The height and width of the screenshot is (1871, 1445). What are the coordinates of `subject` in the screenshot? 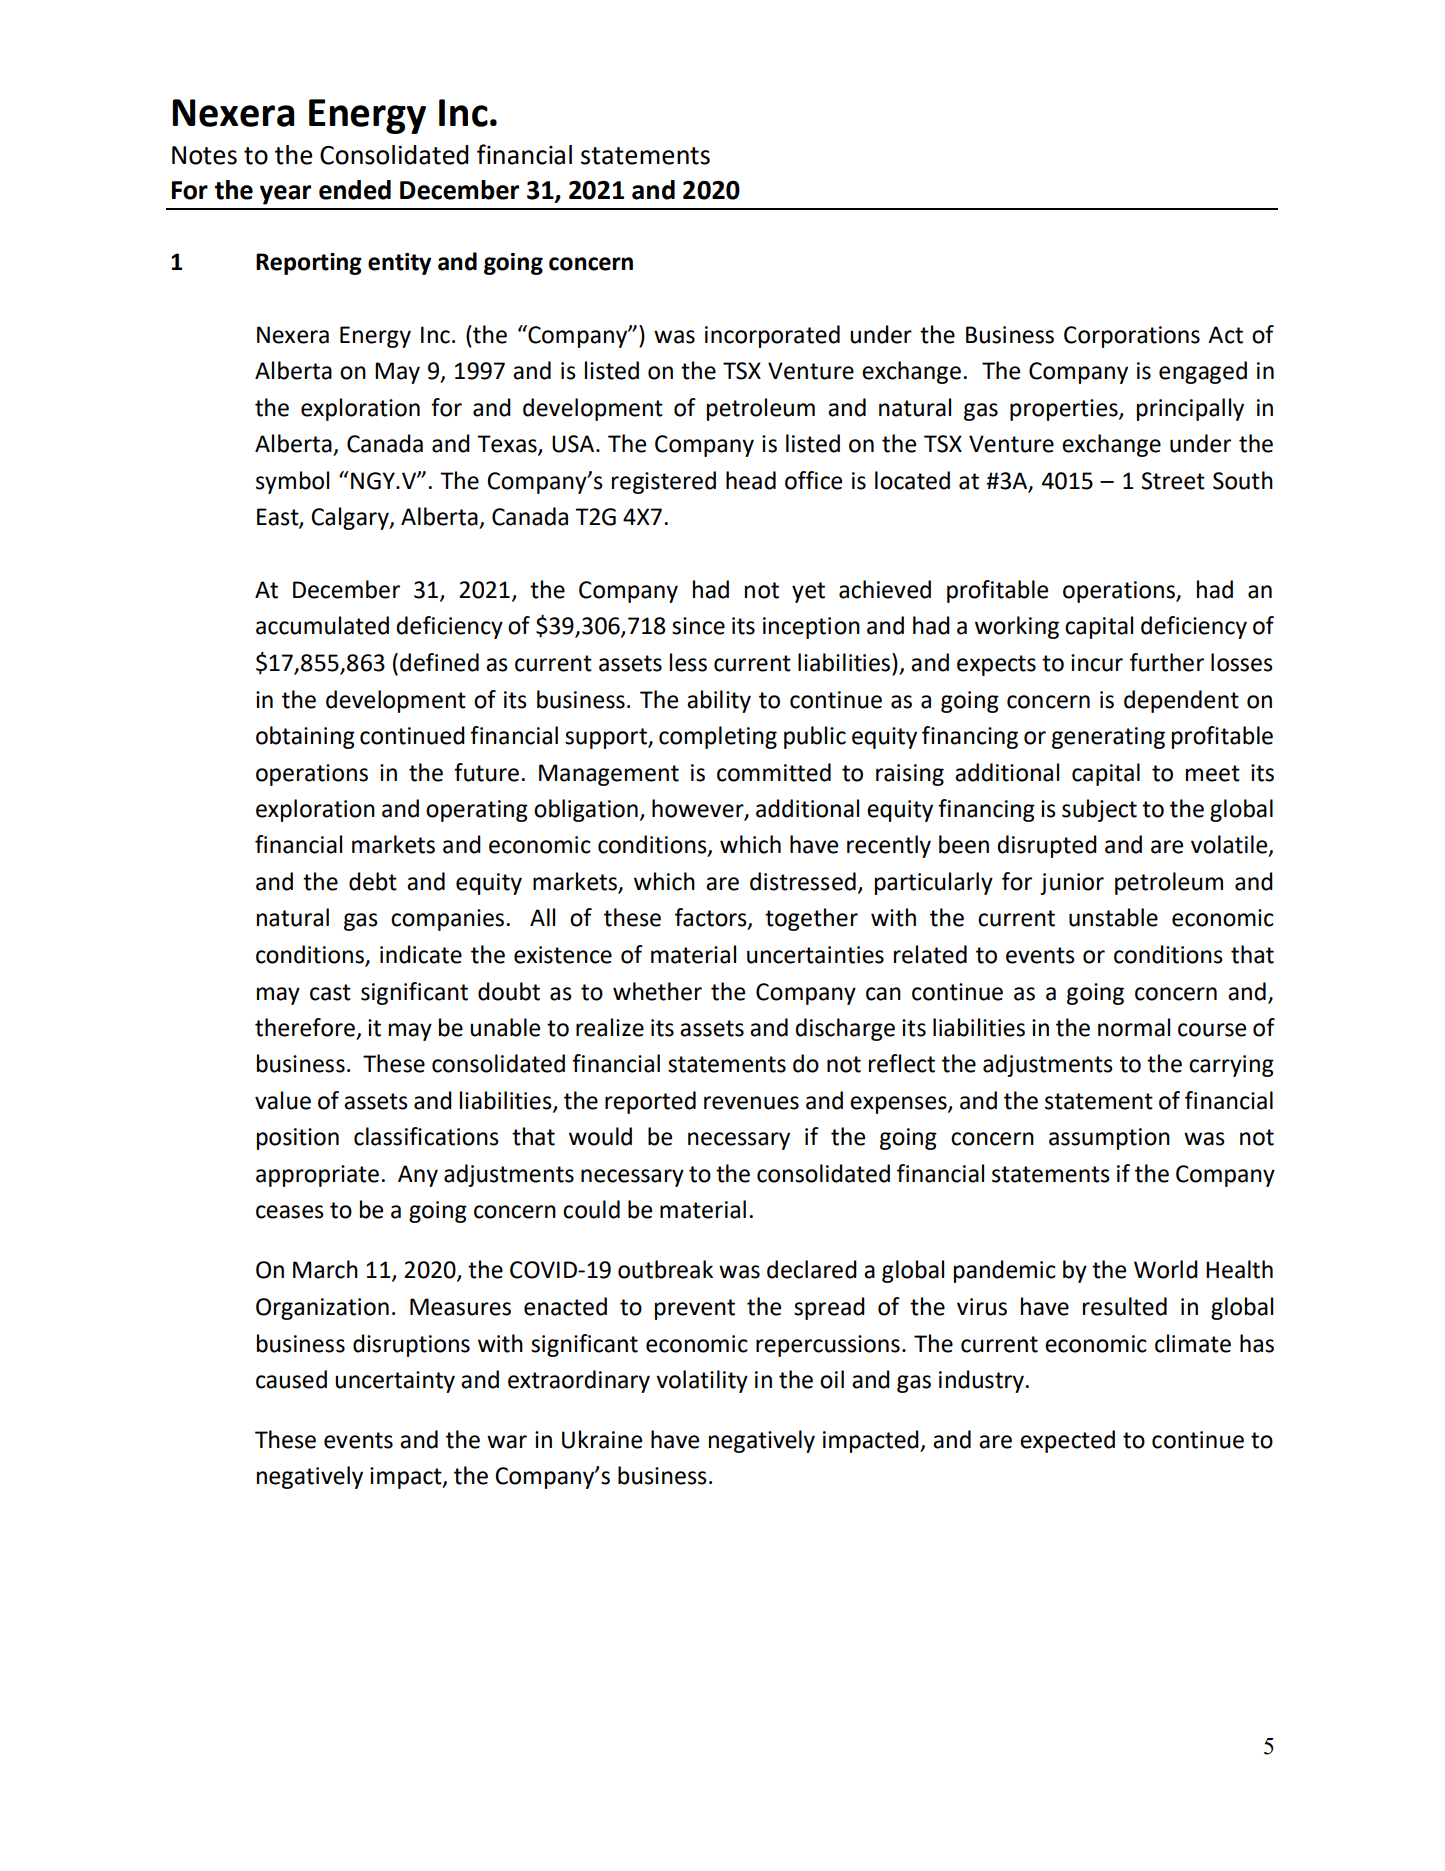 It's located at (1099, 810).
